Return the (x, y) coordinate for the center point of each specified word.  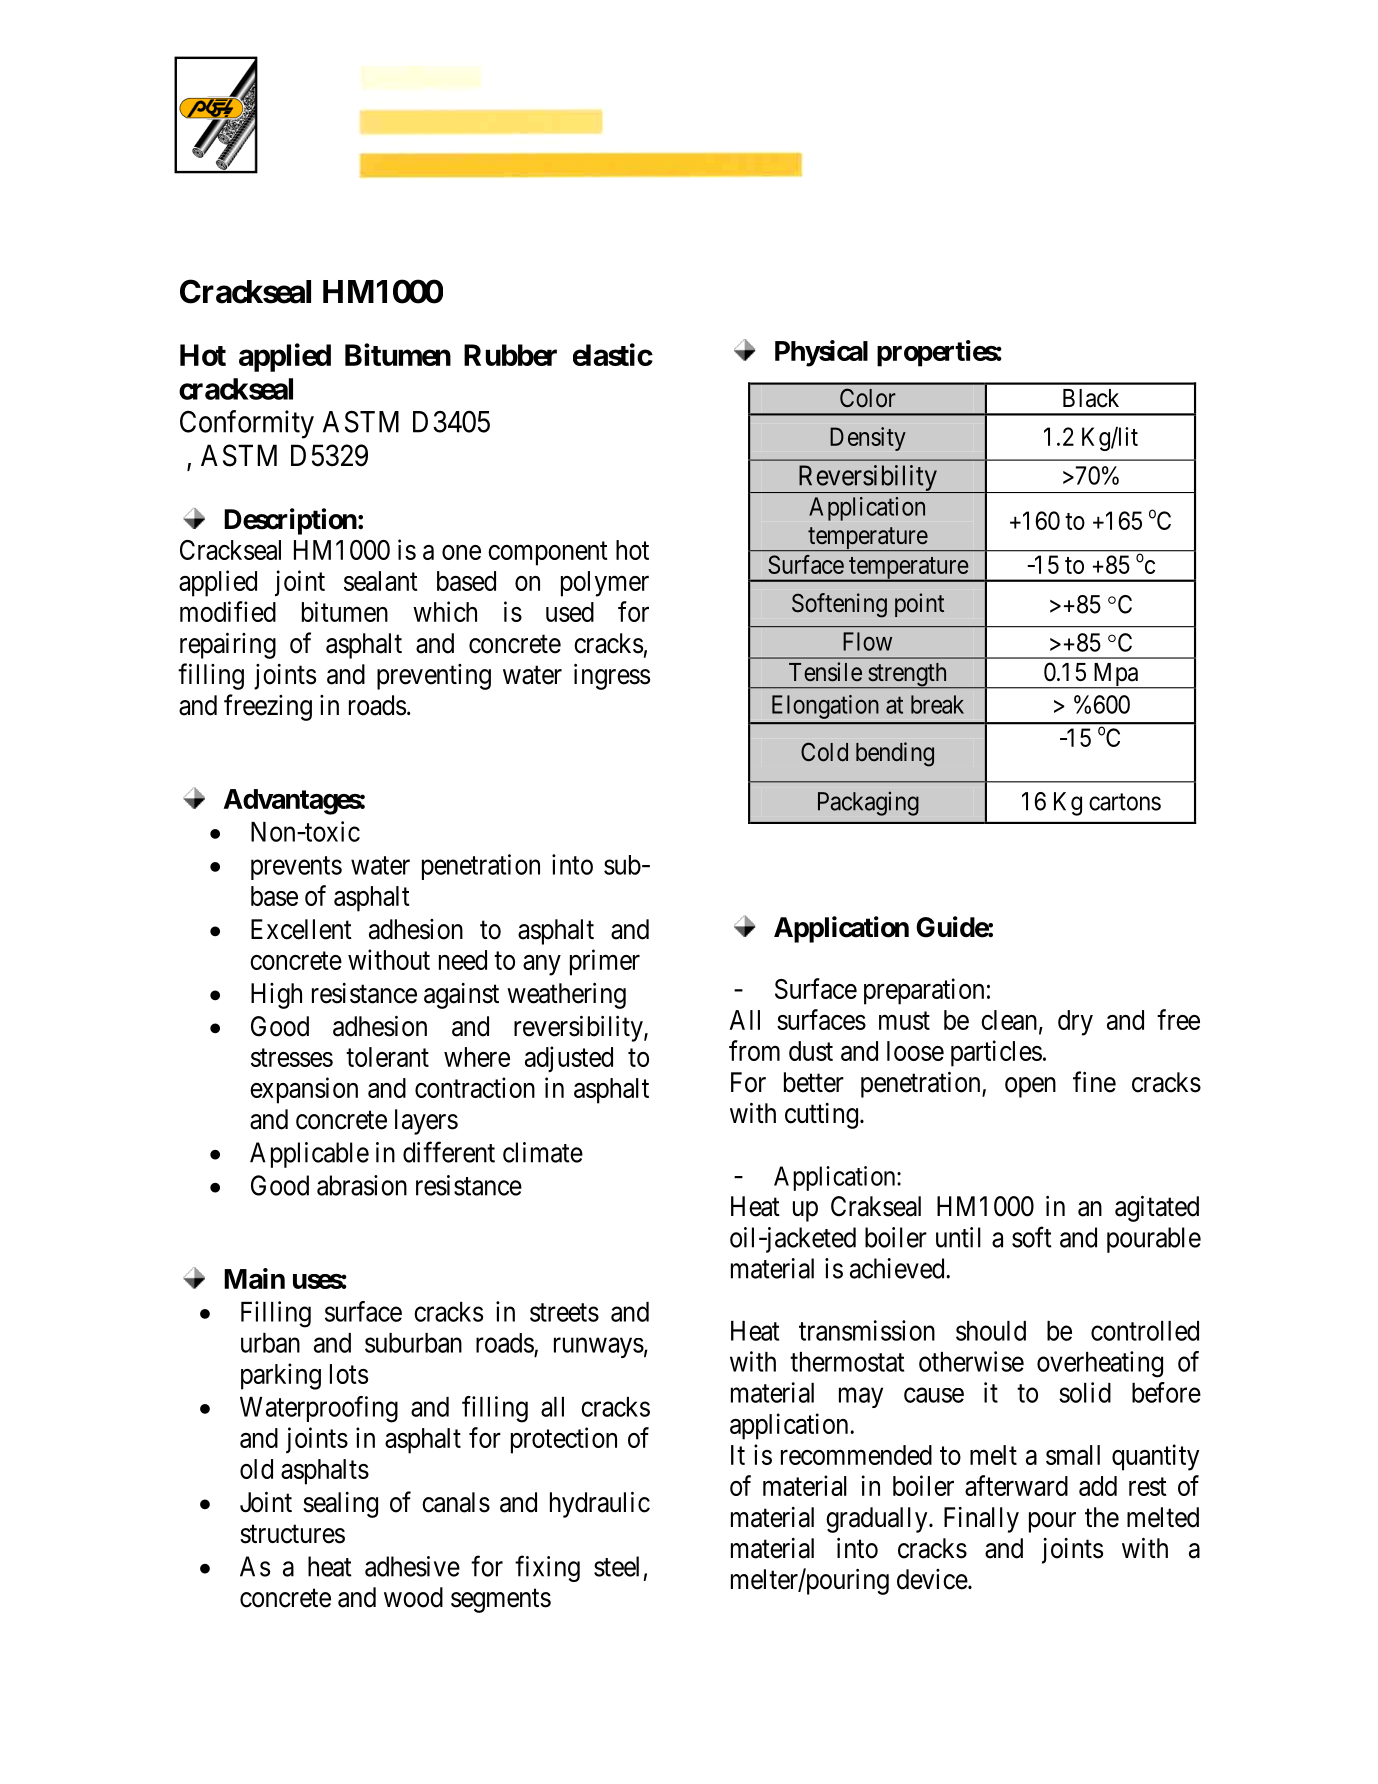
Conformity (247, 424)
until (958, 1237)
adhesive (412, 1566)
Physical (821, 353)
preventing (434, 677)
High (276, 996)
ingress (612, 677)
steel (616, 1566)
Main (254, 1278)
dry (1075, 1023)
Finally (981, 1520)
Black (1091, 398)
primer (605, 962)
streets (564, 1312)
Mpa (1115, 676)
